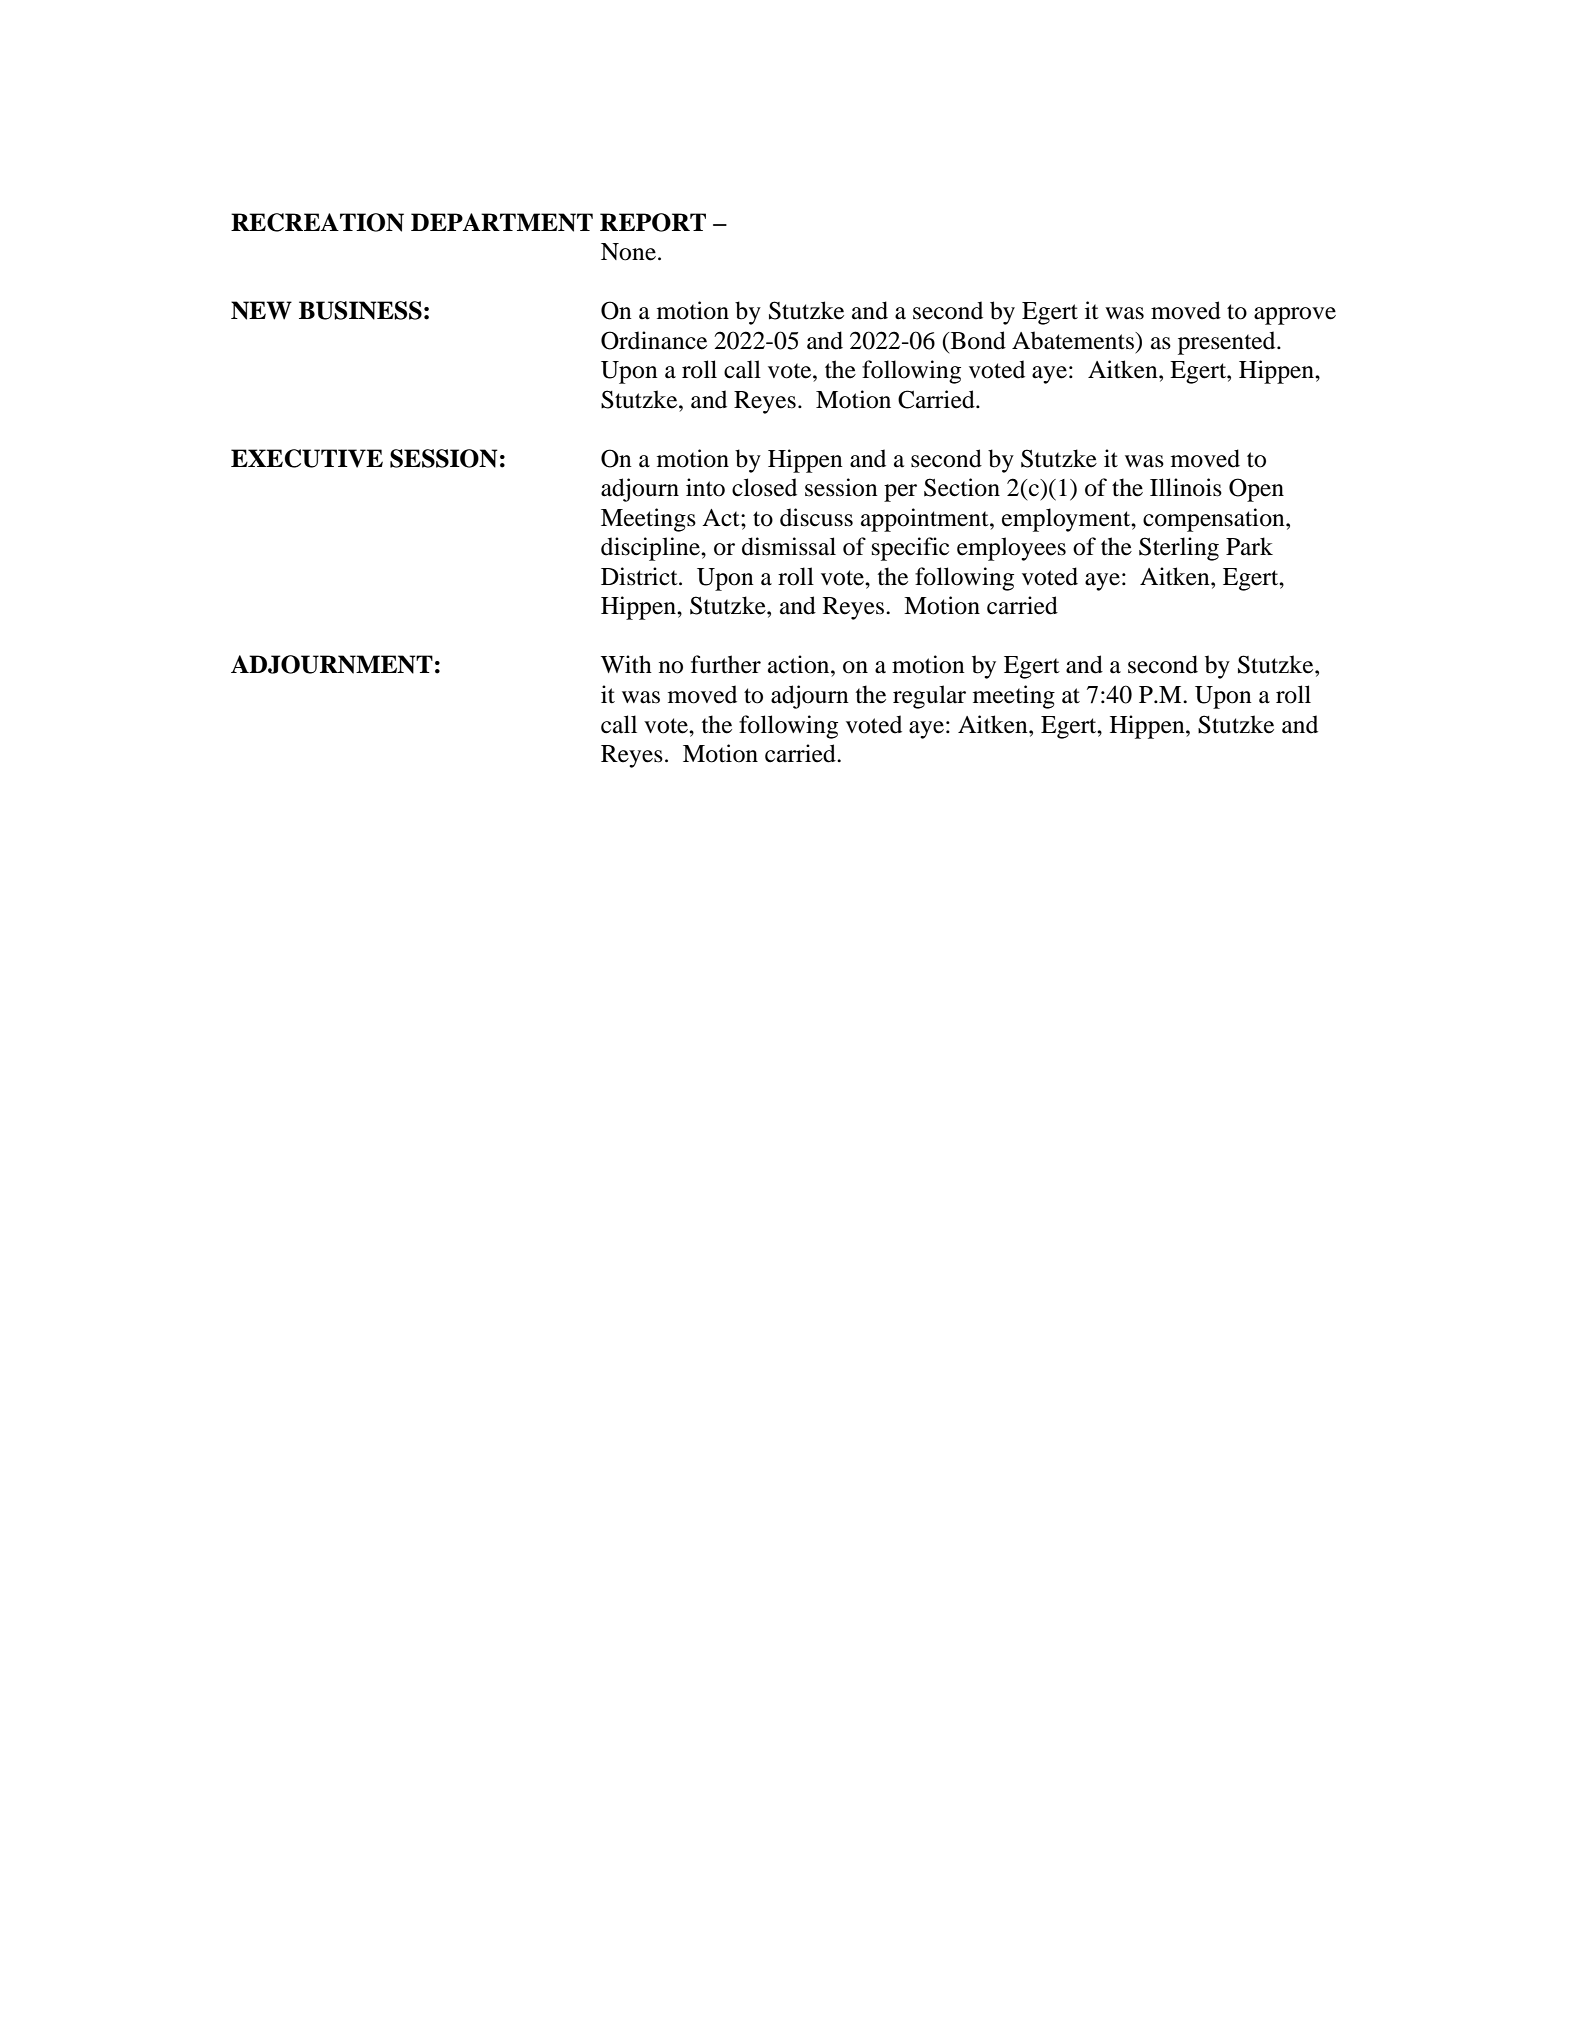 Image resolution: width=1571 pixels, height=2033 pixels. Describe the element at coordinates (1179, 549) in the screenshot. I see `Sterling` at that location.
